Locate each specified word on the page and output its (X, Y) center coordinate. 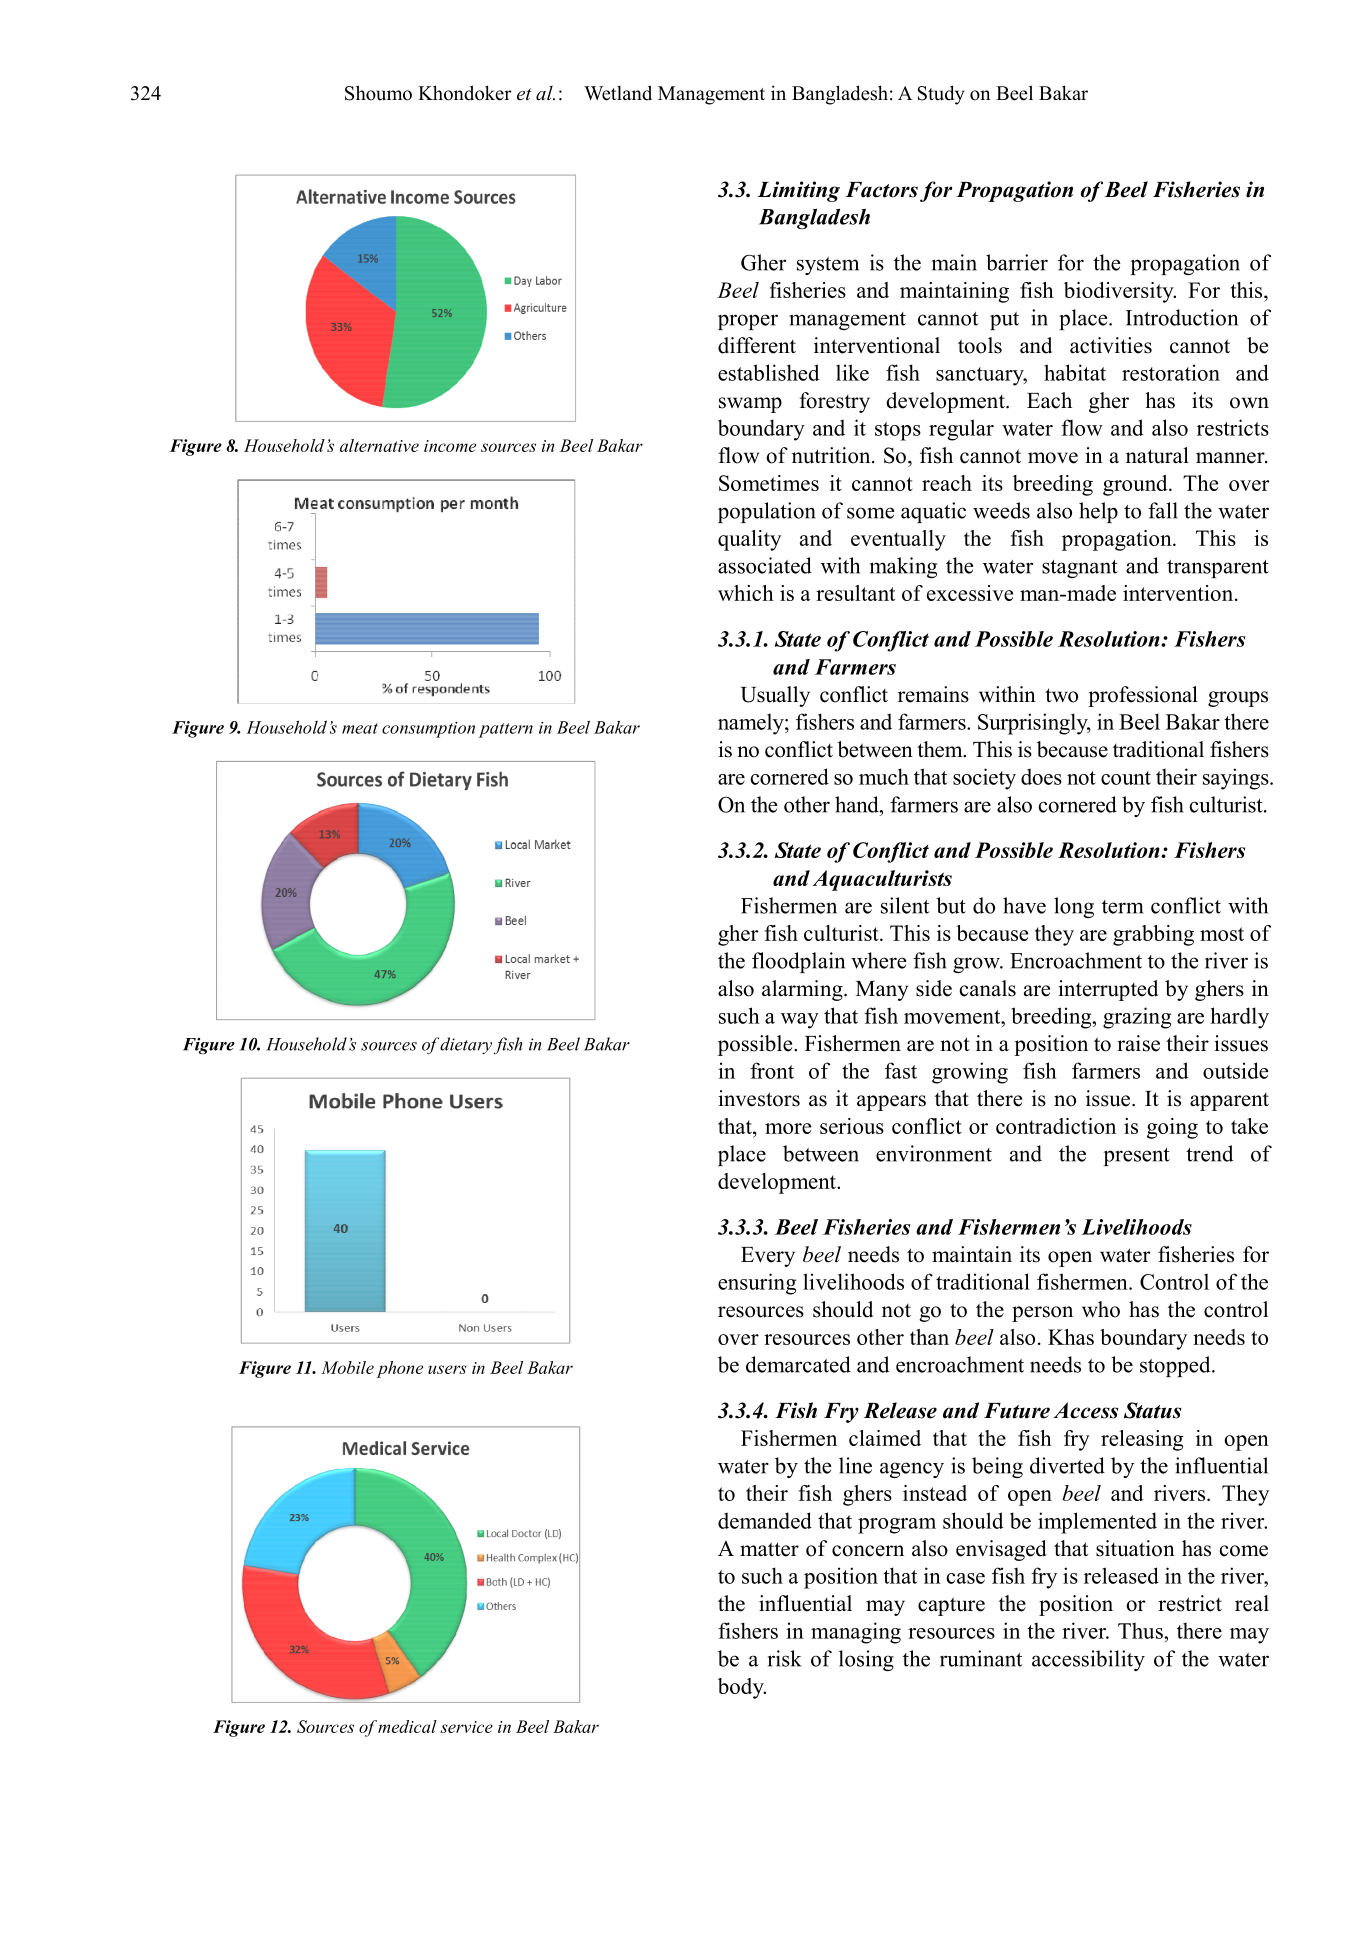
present (1137, 1157)
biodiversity (1120, 292)
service (466, 1727)
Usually (775, 696)
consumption (428, 730)
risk (785, 1658)
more (788, 1128)
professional (1143, 696)
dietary (466, 1045)
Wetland (618, 93)
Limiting (799, 191)
